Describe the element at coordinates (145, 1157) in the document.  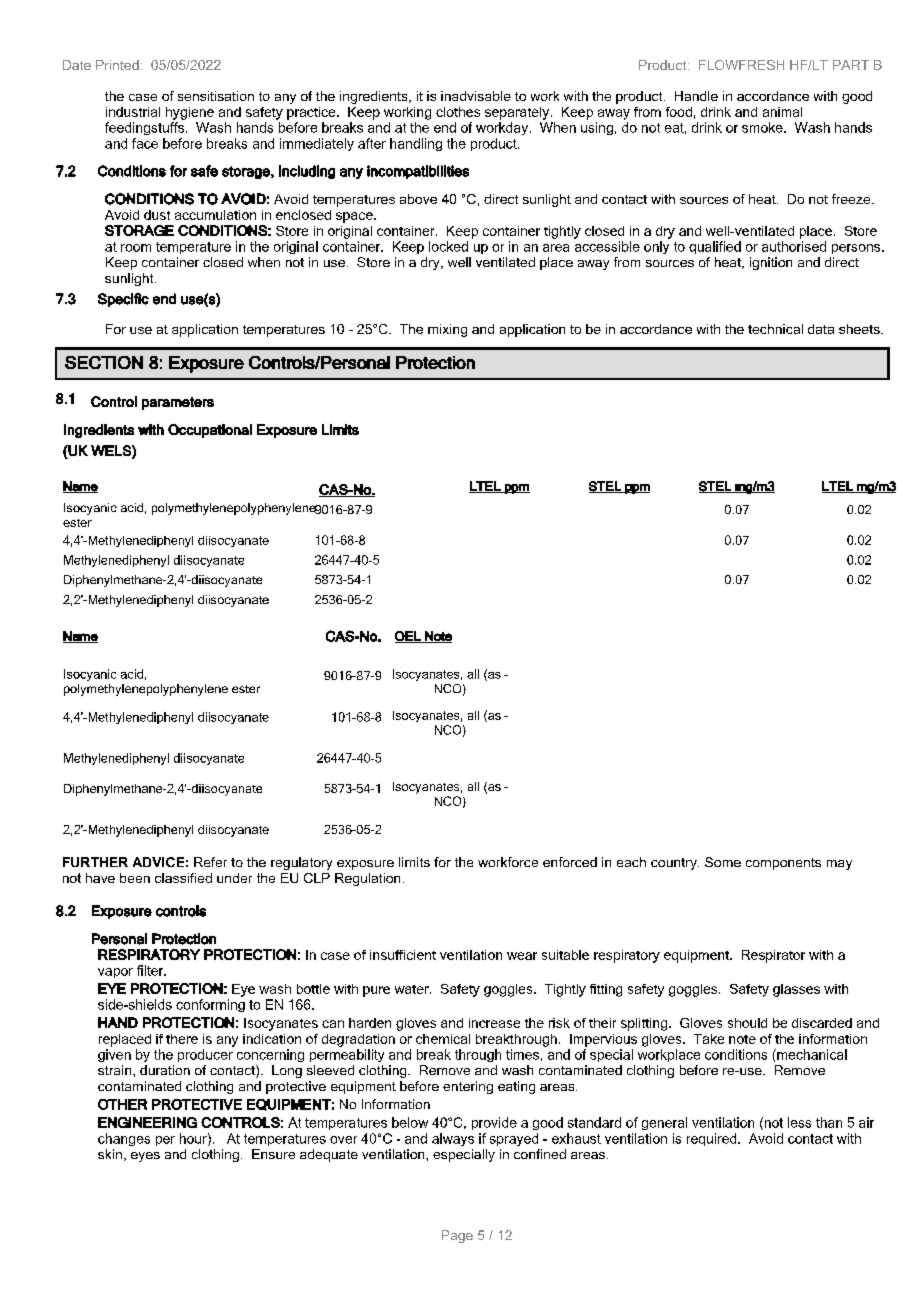
I see `eyes` at that location.
